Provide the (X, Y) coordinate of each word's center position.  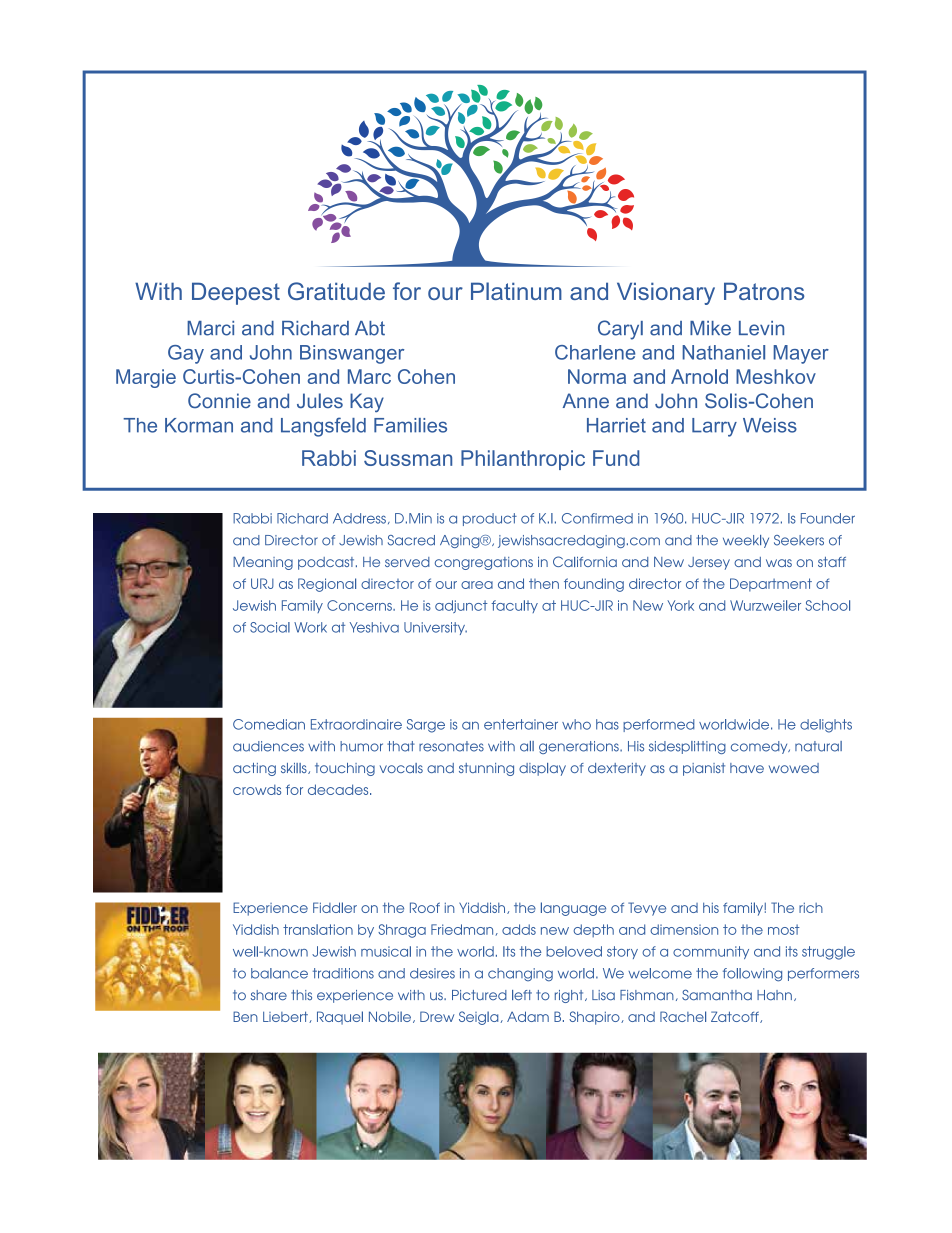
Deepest (236, 293)
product (490, 519)
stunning (486, 769)
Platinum (516, 291)
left (522, 995)
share (268, 995)
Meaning (263, 563)
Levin (761, 328)
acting (254, 769)
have (747, 768)
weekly (746, 541)
